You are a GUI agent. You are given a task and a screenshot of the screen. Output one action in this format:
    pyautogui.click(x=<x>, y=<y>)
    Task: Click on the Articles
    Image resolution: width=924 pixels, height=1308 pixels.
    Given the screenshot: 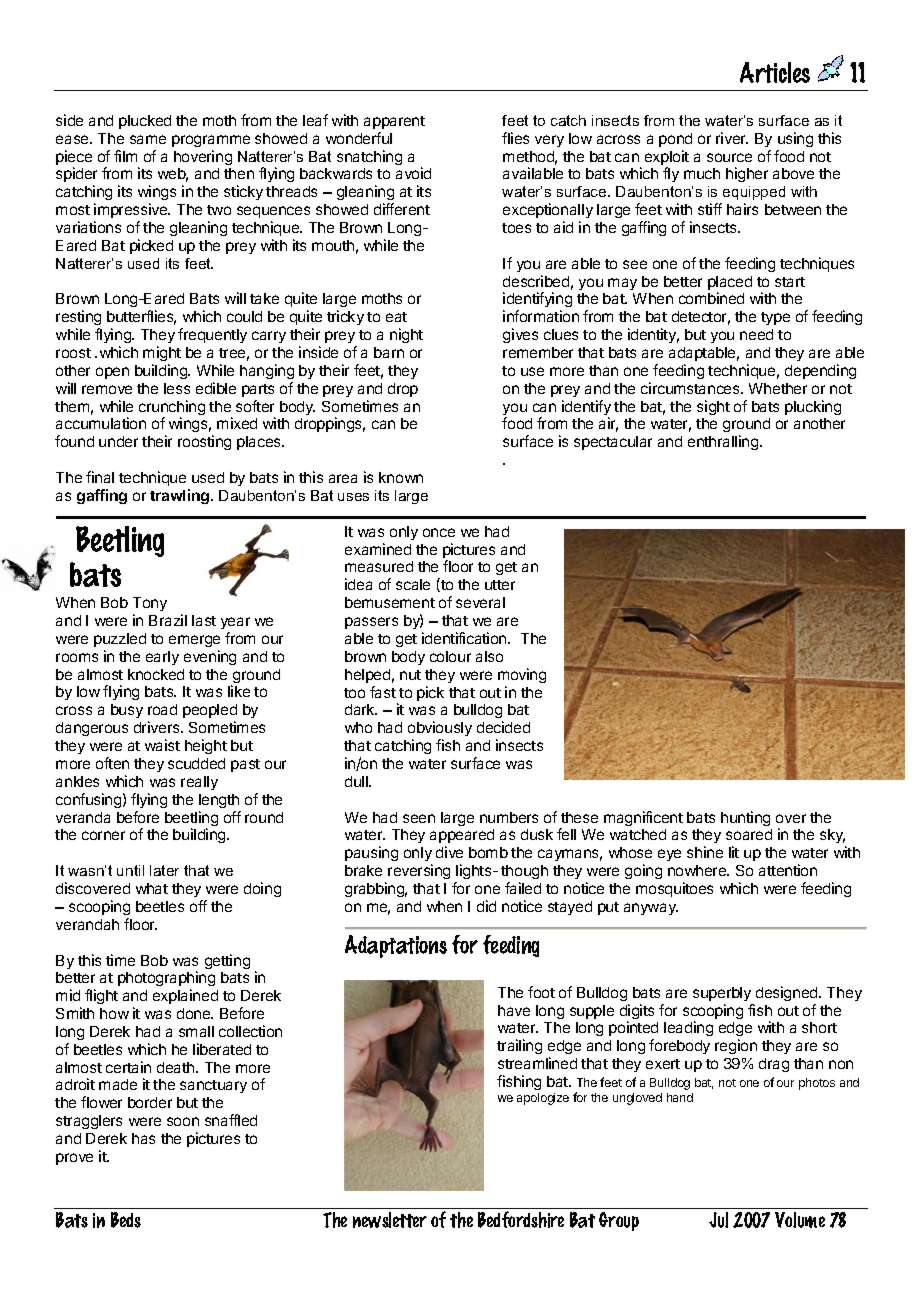 What is the action you would take?
    pyautogui.click(x=775, y=72)
